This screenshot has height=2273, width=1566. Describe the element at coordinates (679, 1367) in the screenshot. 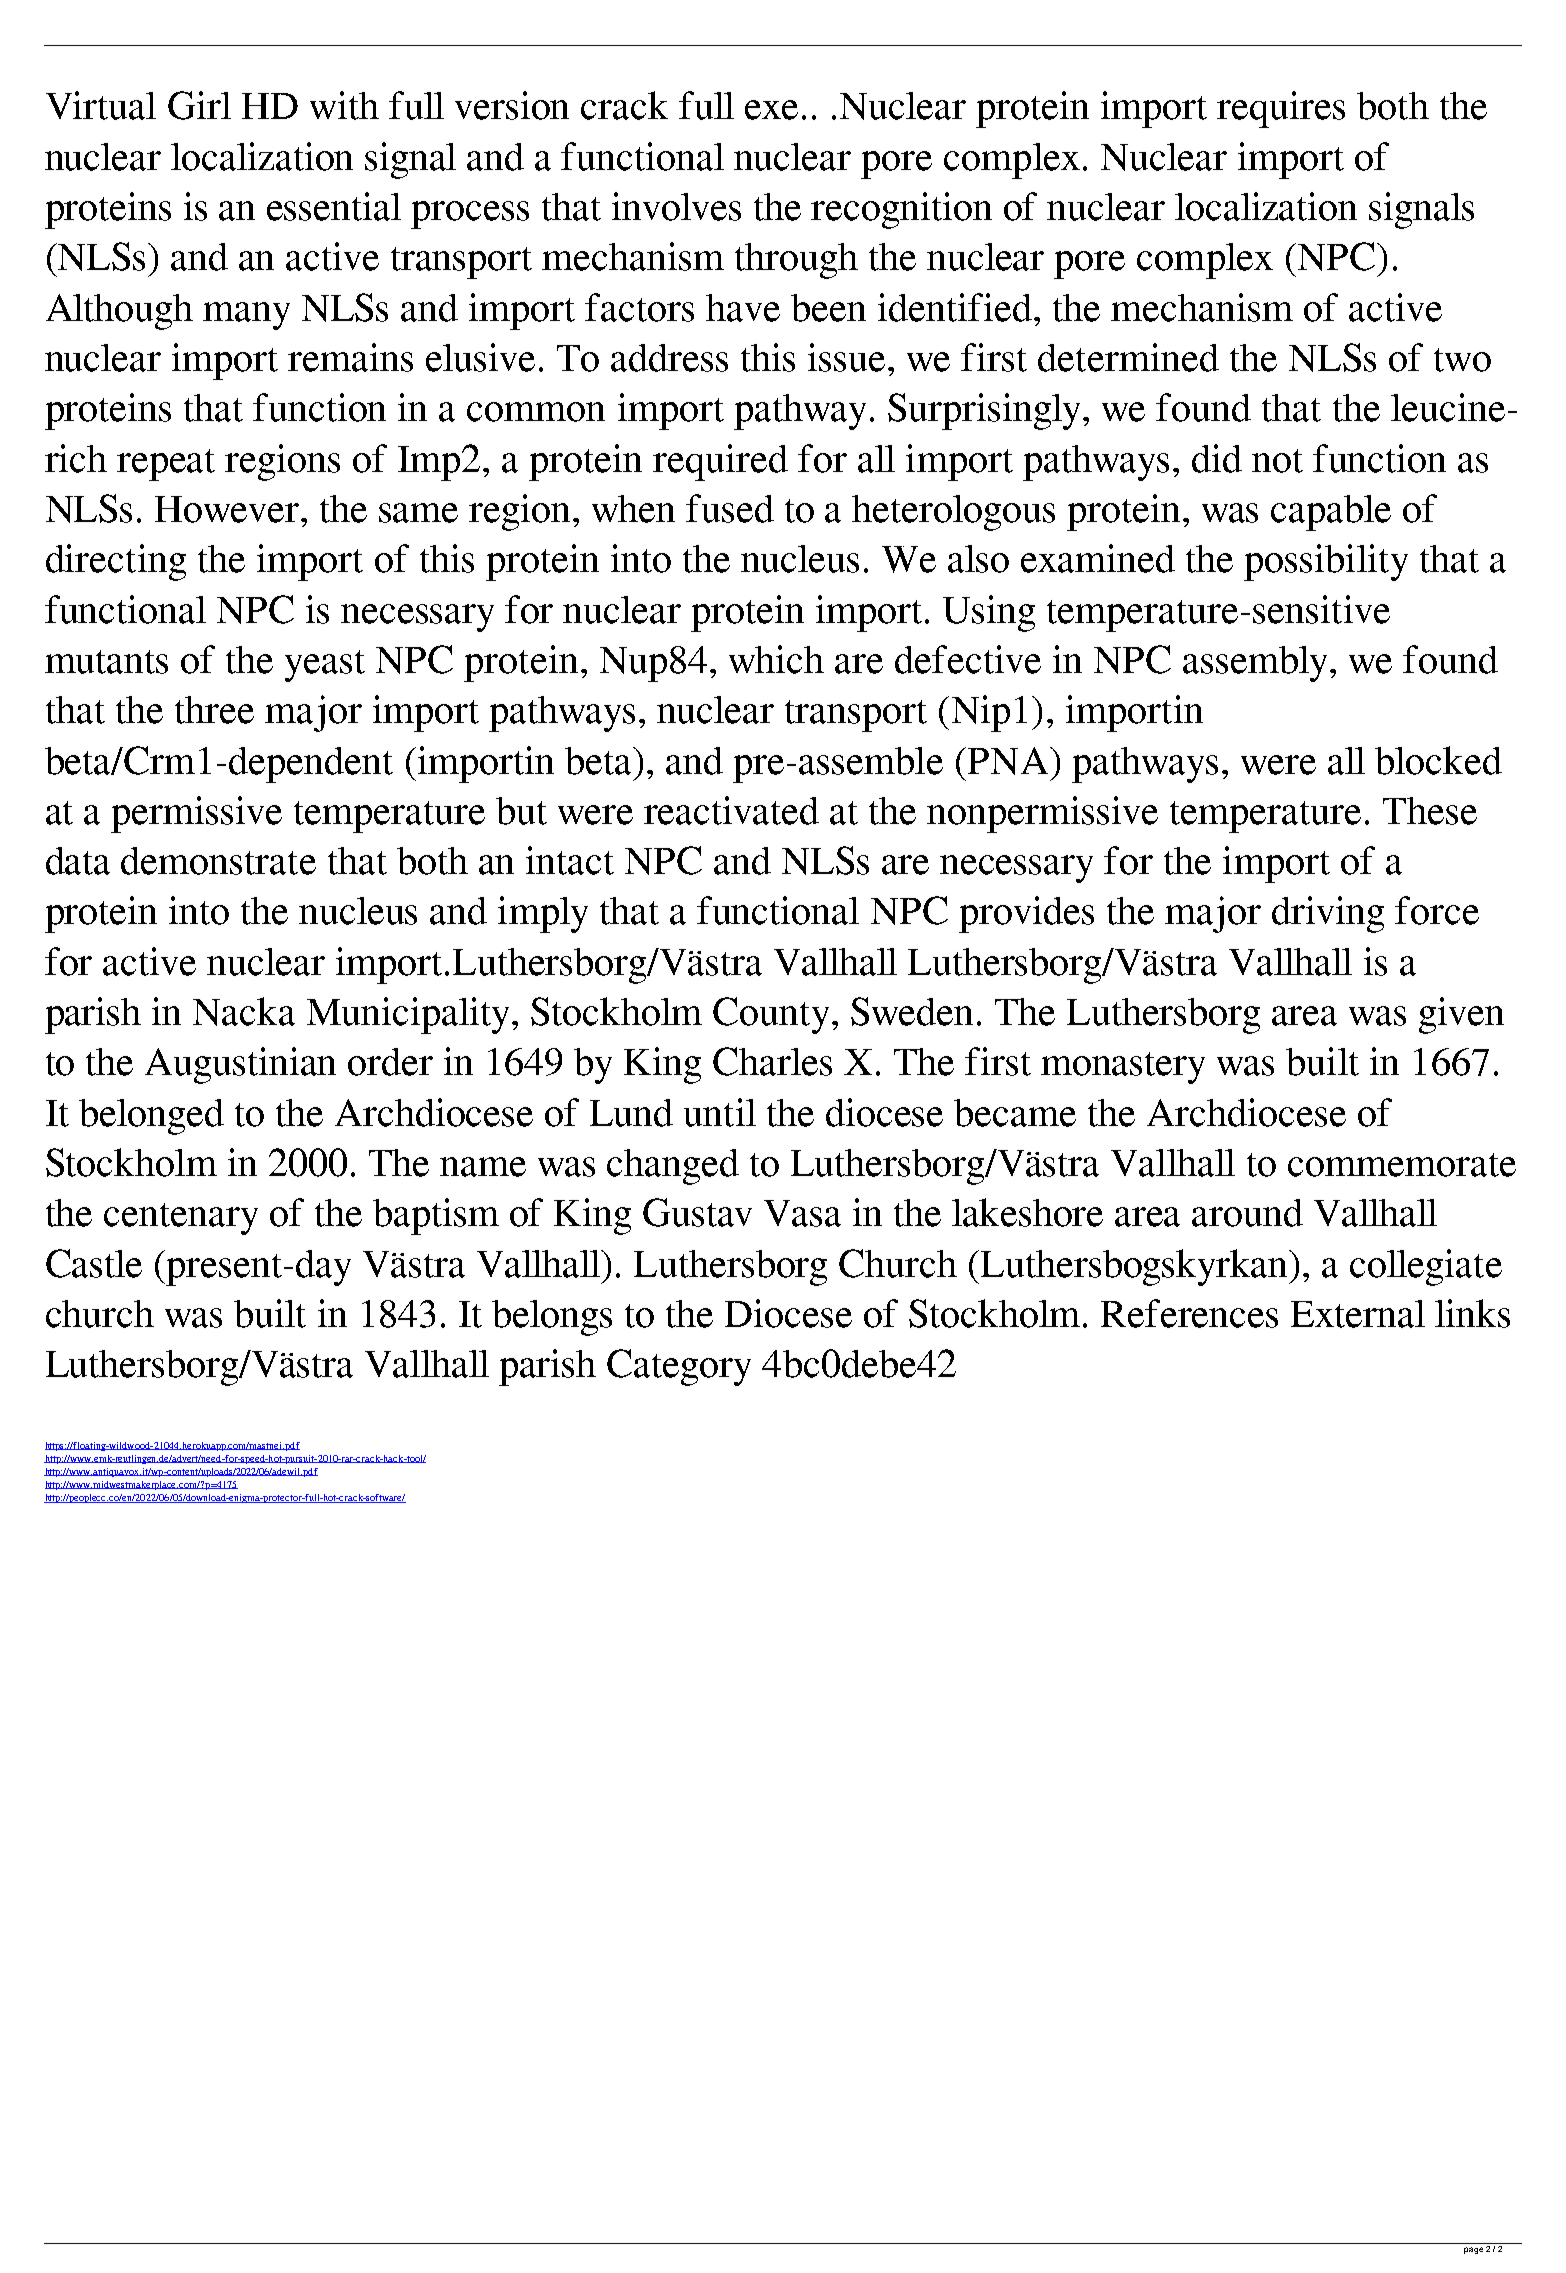

I see `Category` at that location.
